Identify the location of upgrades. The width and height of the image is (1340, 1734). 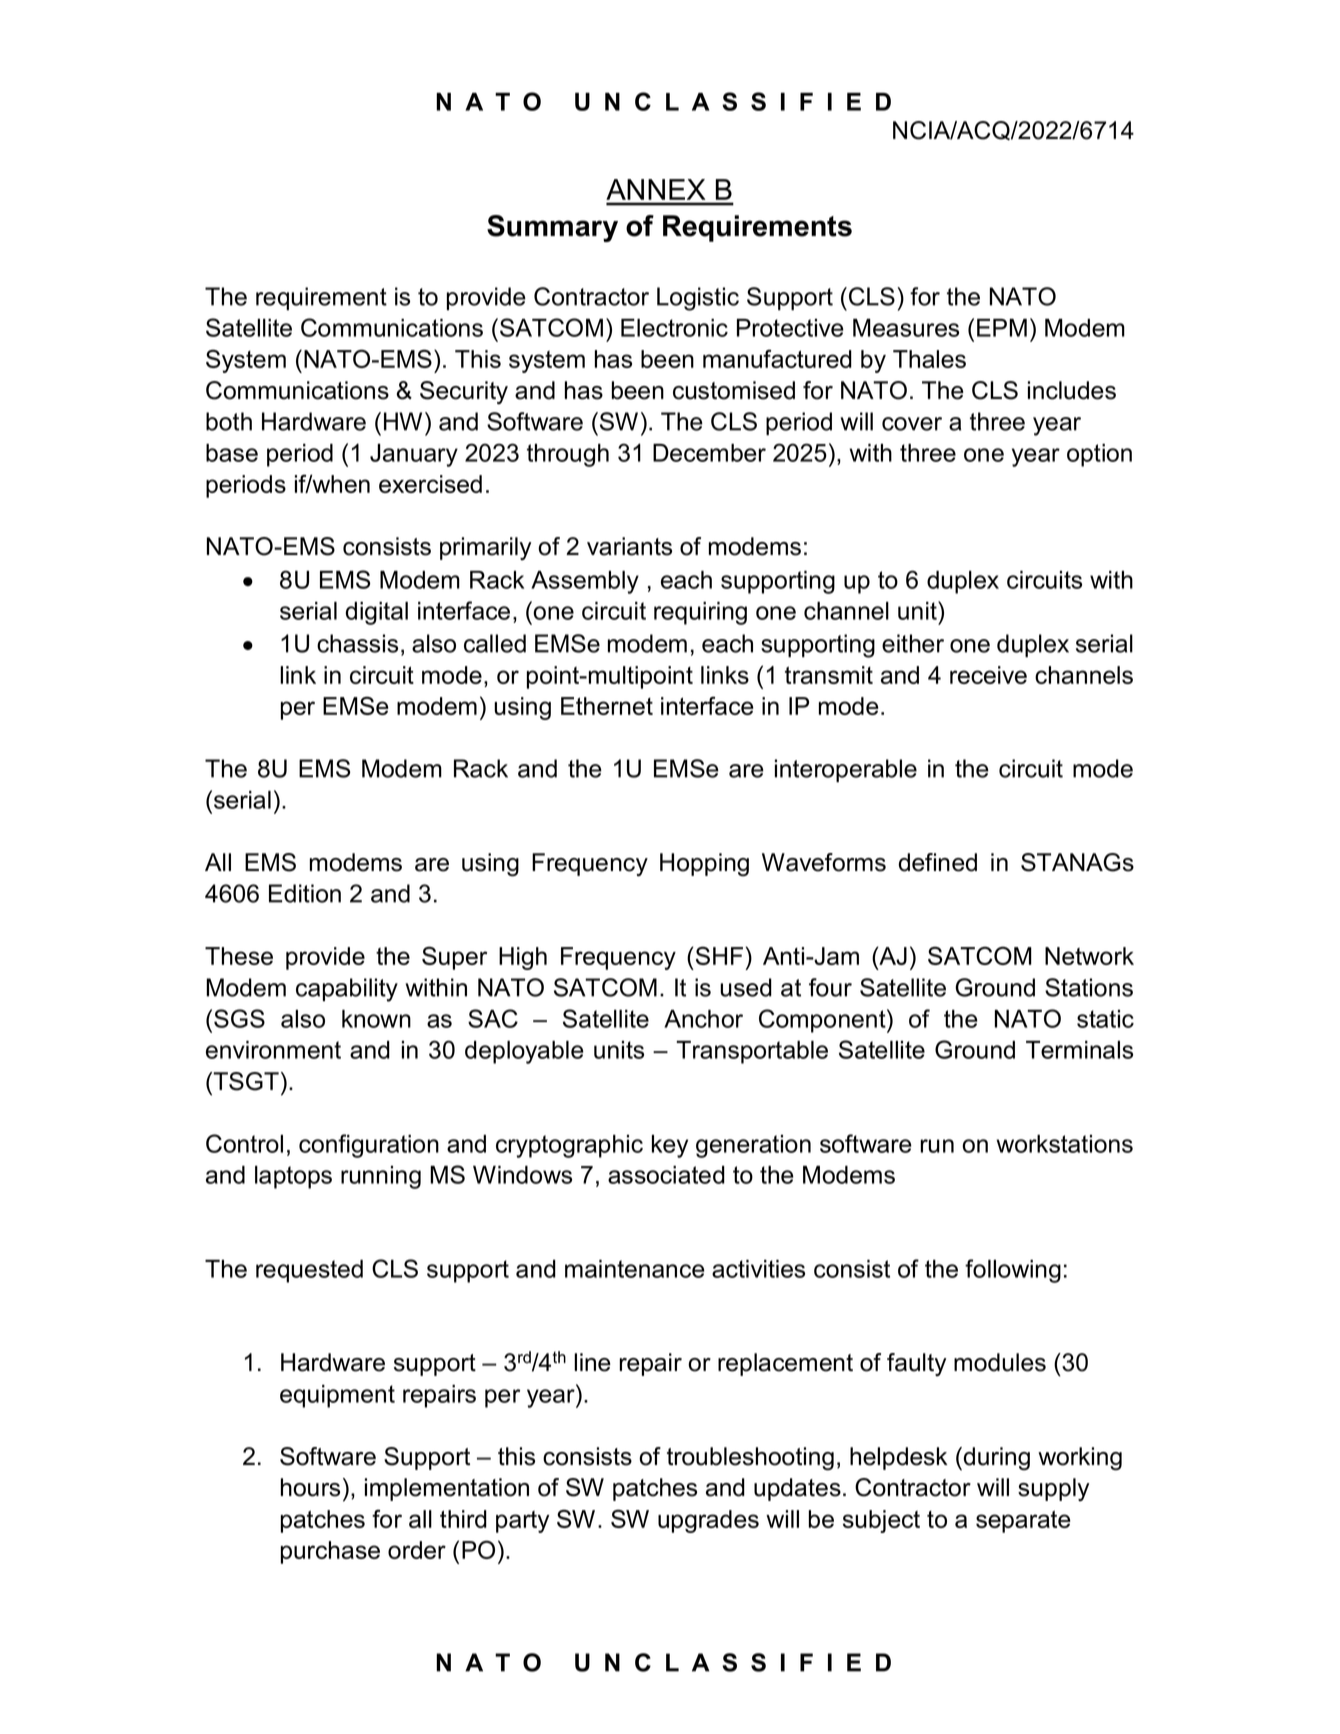
(708, 1521).
